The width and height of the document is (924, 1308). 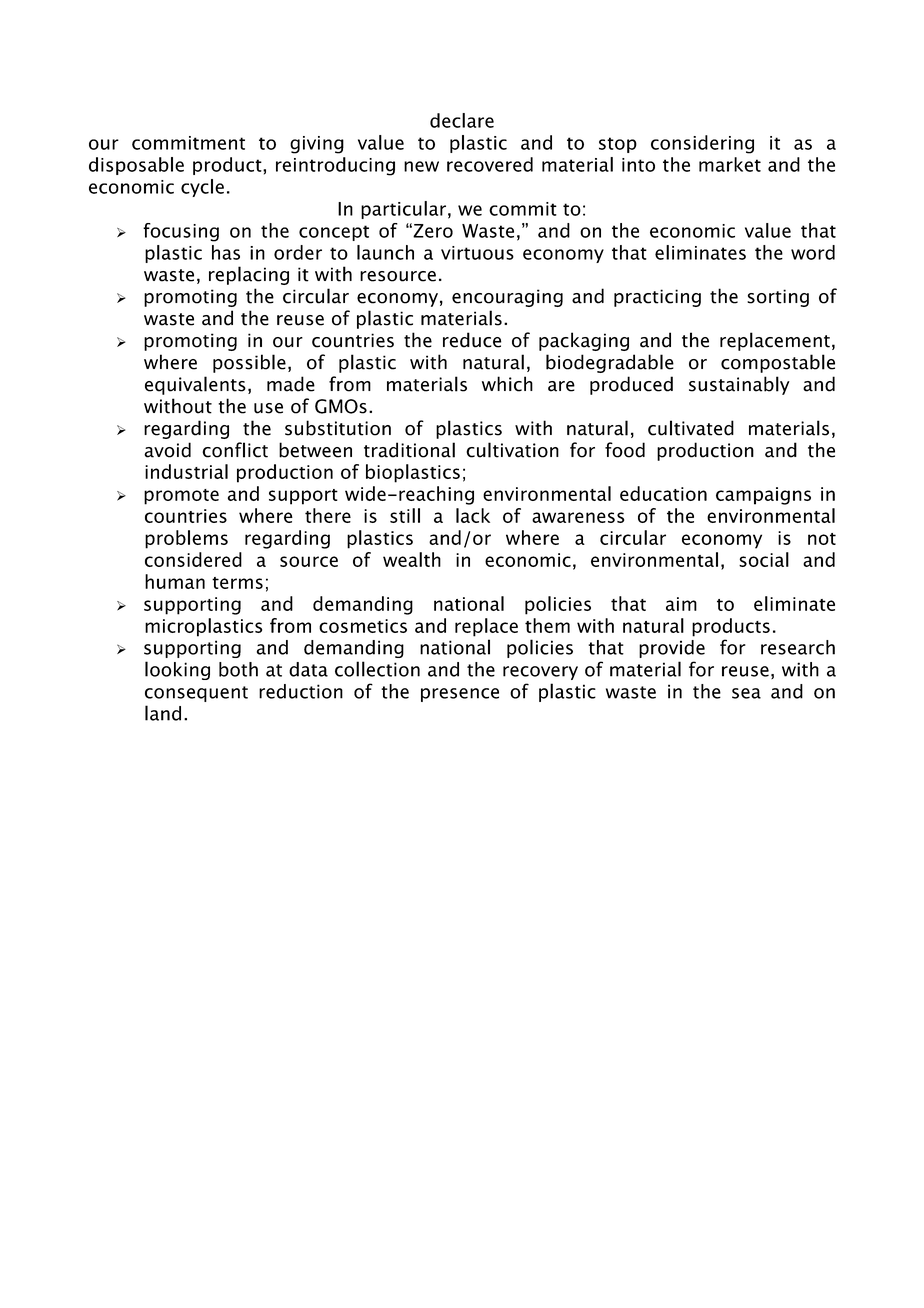 I want to click on considering, so click(x=702, y=144).
